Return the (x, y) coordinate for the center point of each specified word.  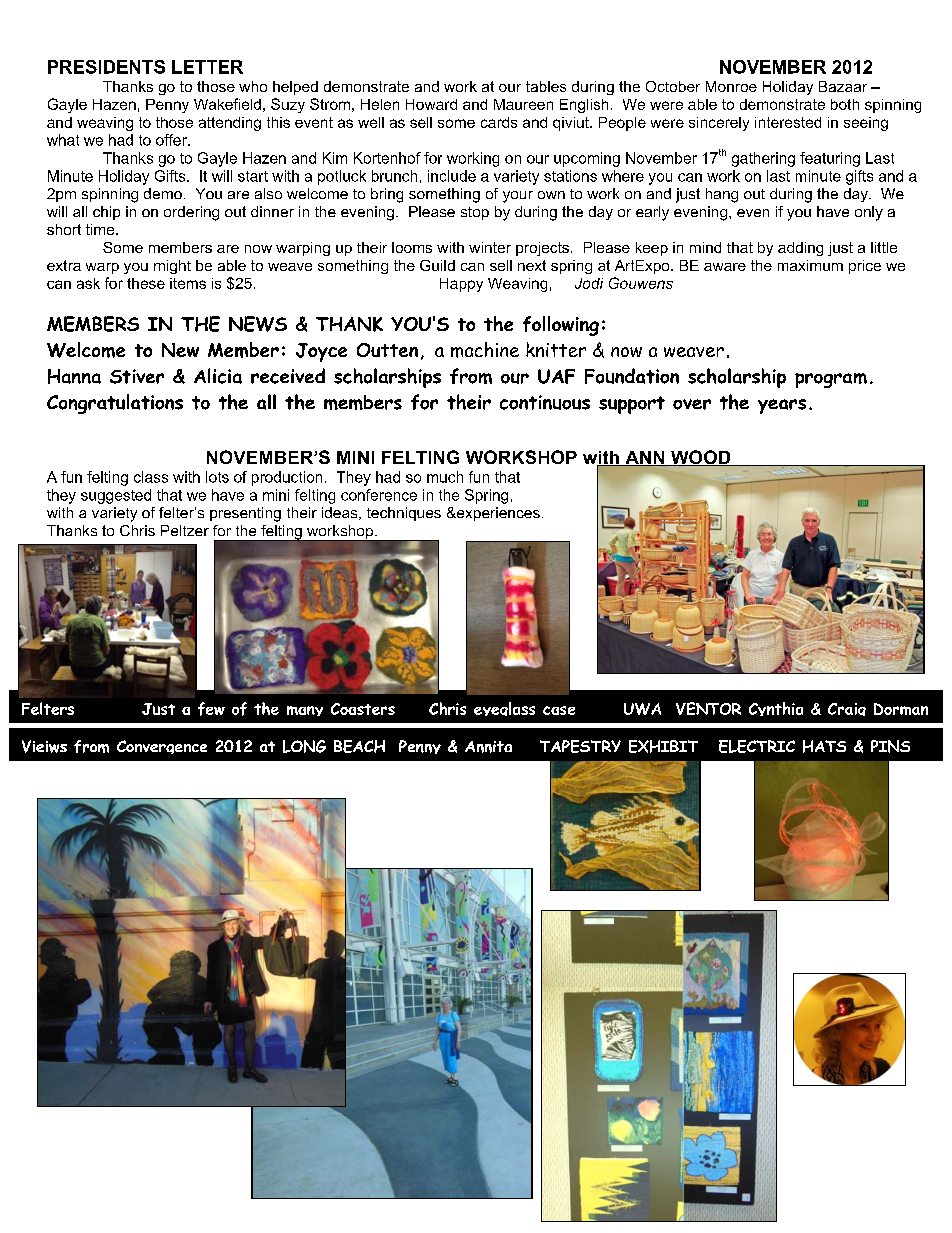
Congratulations (115, 404)
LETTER (207, 67)
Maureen (523, 104)
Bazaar (843, 86)
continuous (545, 402)
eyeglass (504, 709)
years (782, 406)
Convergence (162, 747)
